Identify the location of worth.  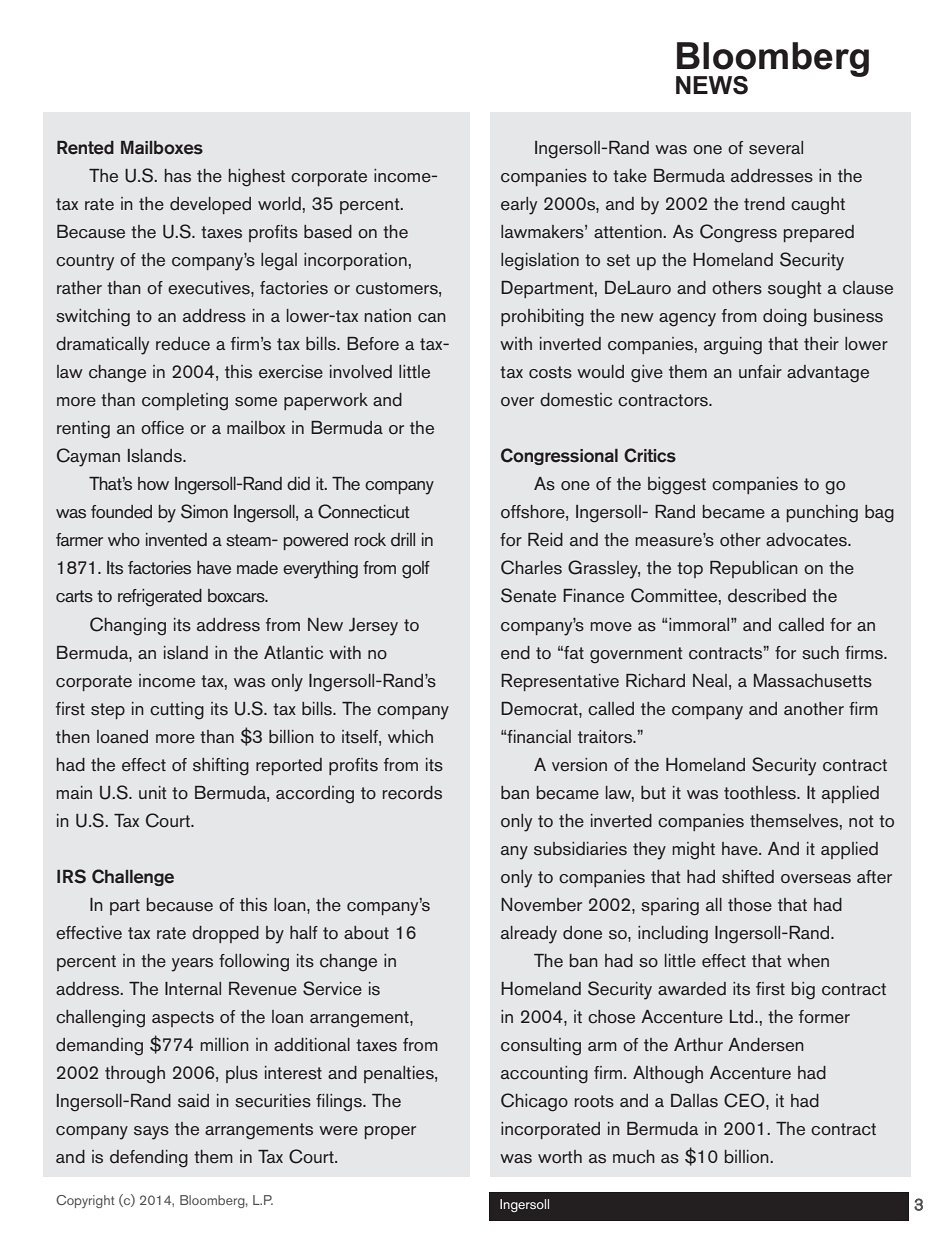
(560, 1157).
